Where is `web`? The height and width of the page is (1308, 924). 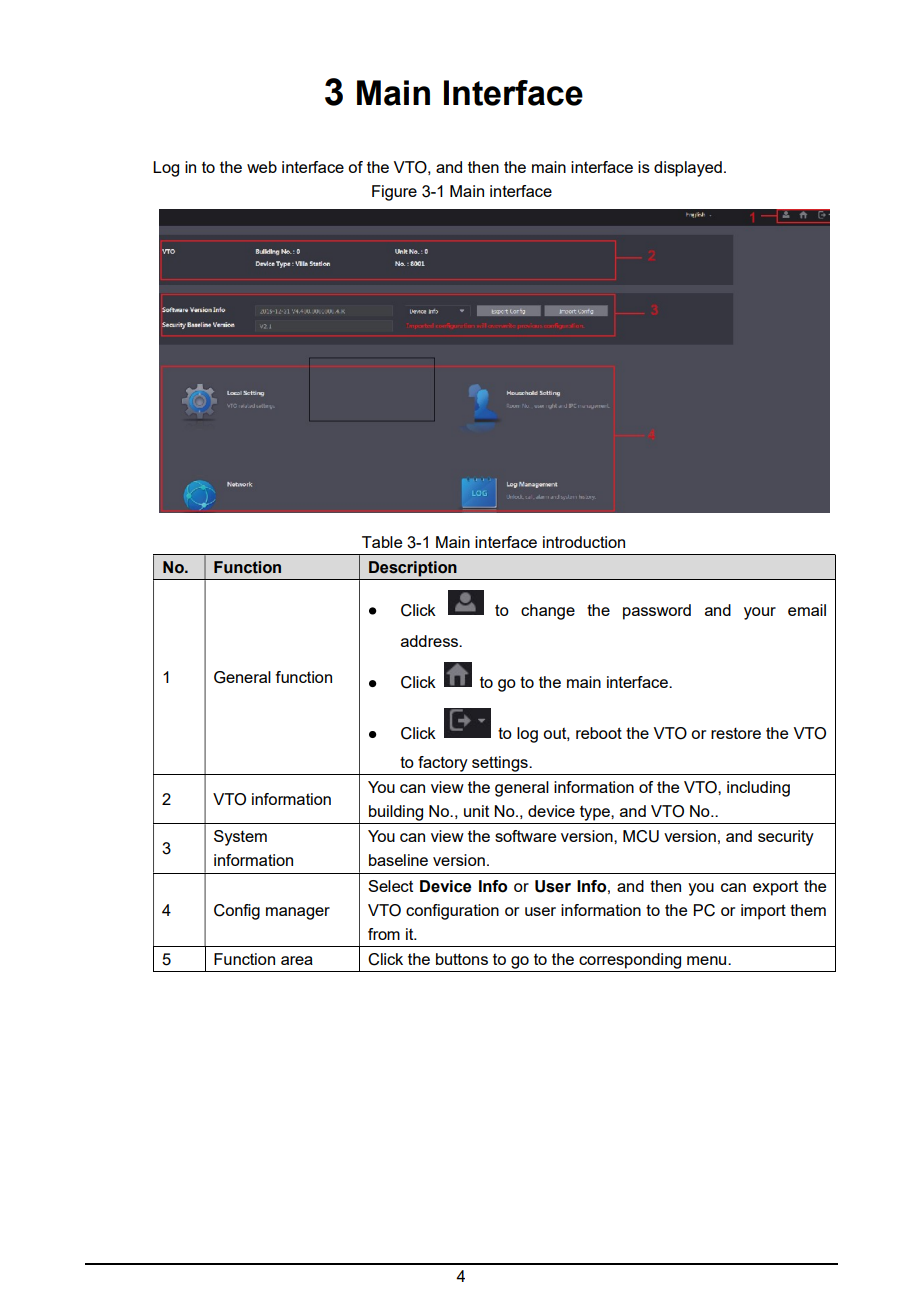
web is located at coordinates (262, 167).
